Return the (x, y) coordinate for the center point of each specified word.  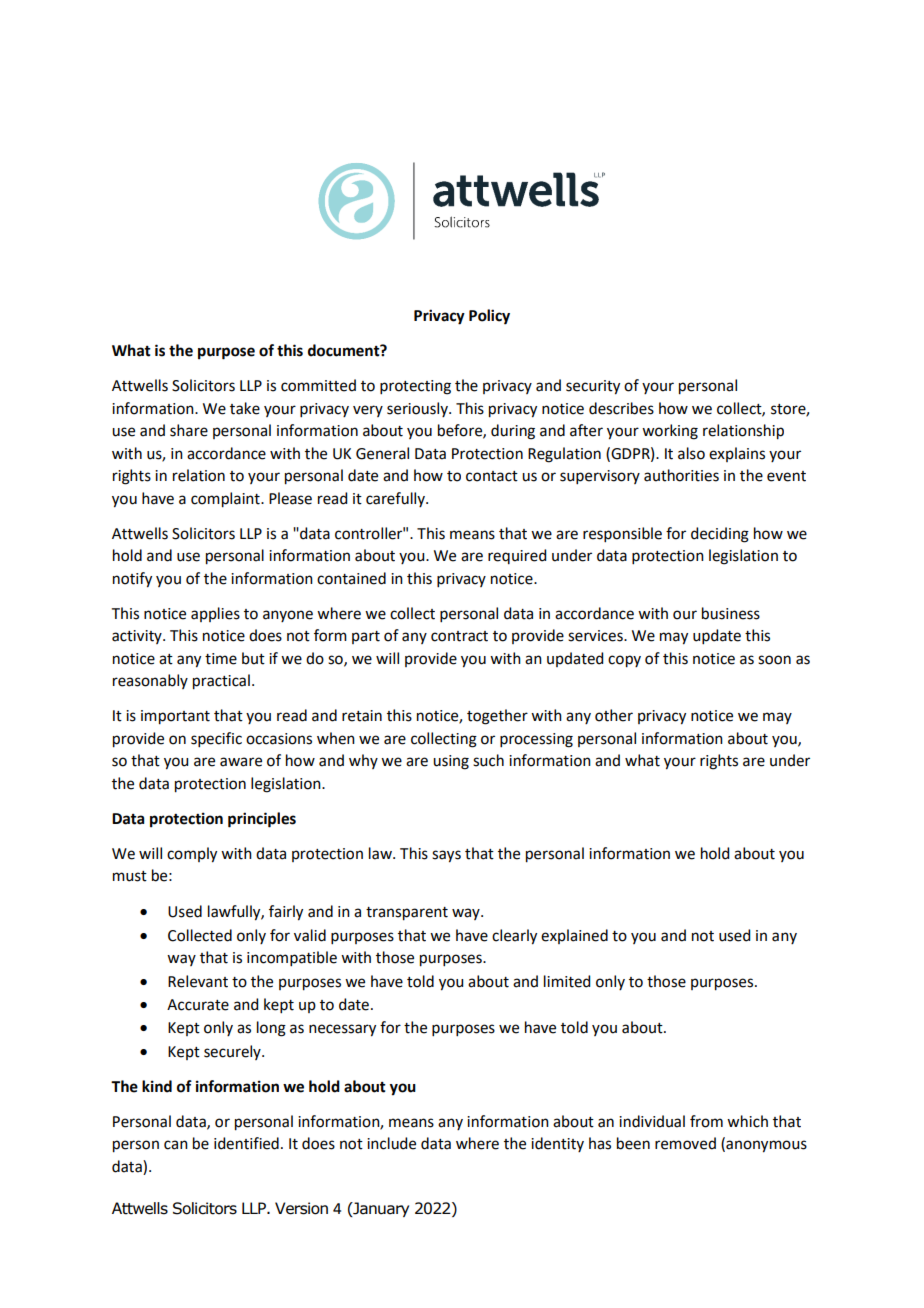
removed (685, 1143)
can (176, 1145)
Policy (489, 317)
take (245, 408)
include (391, 1143)
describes (621, 408)
